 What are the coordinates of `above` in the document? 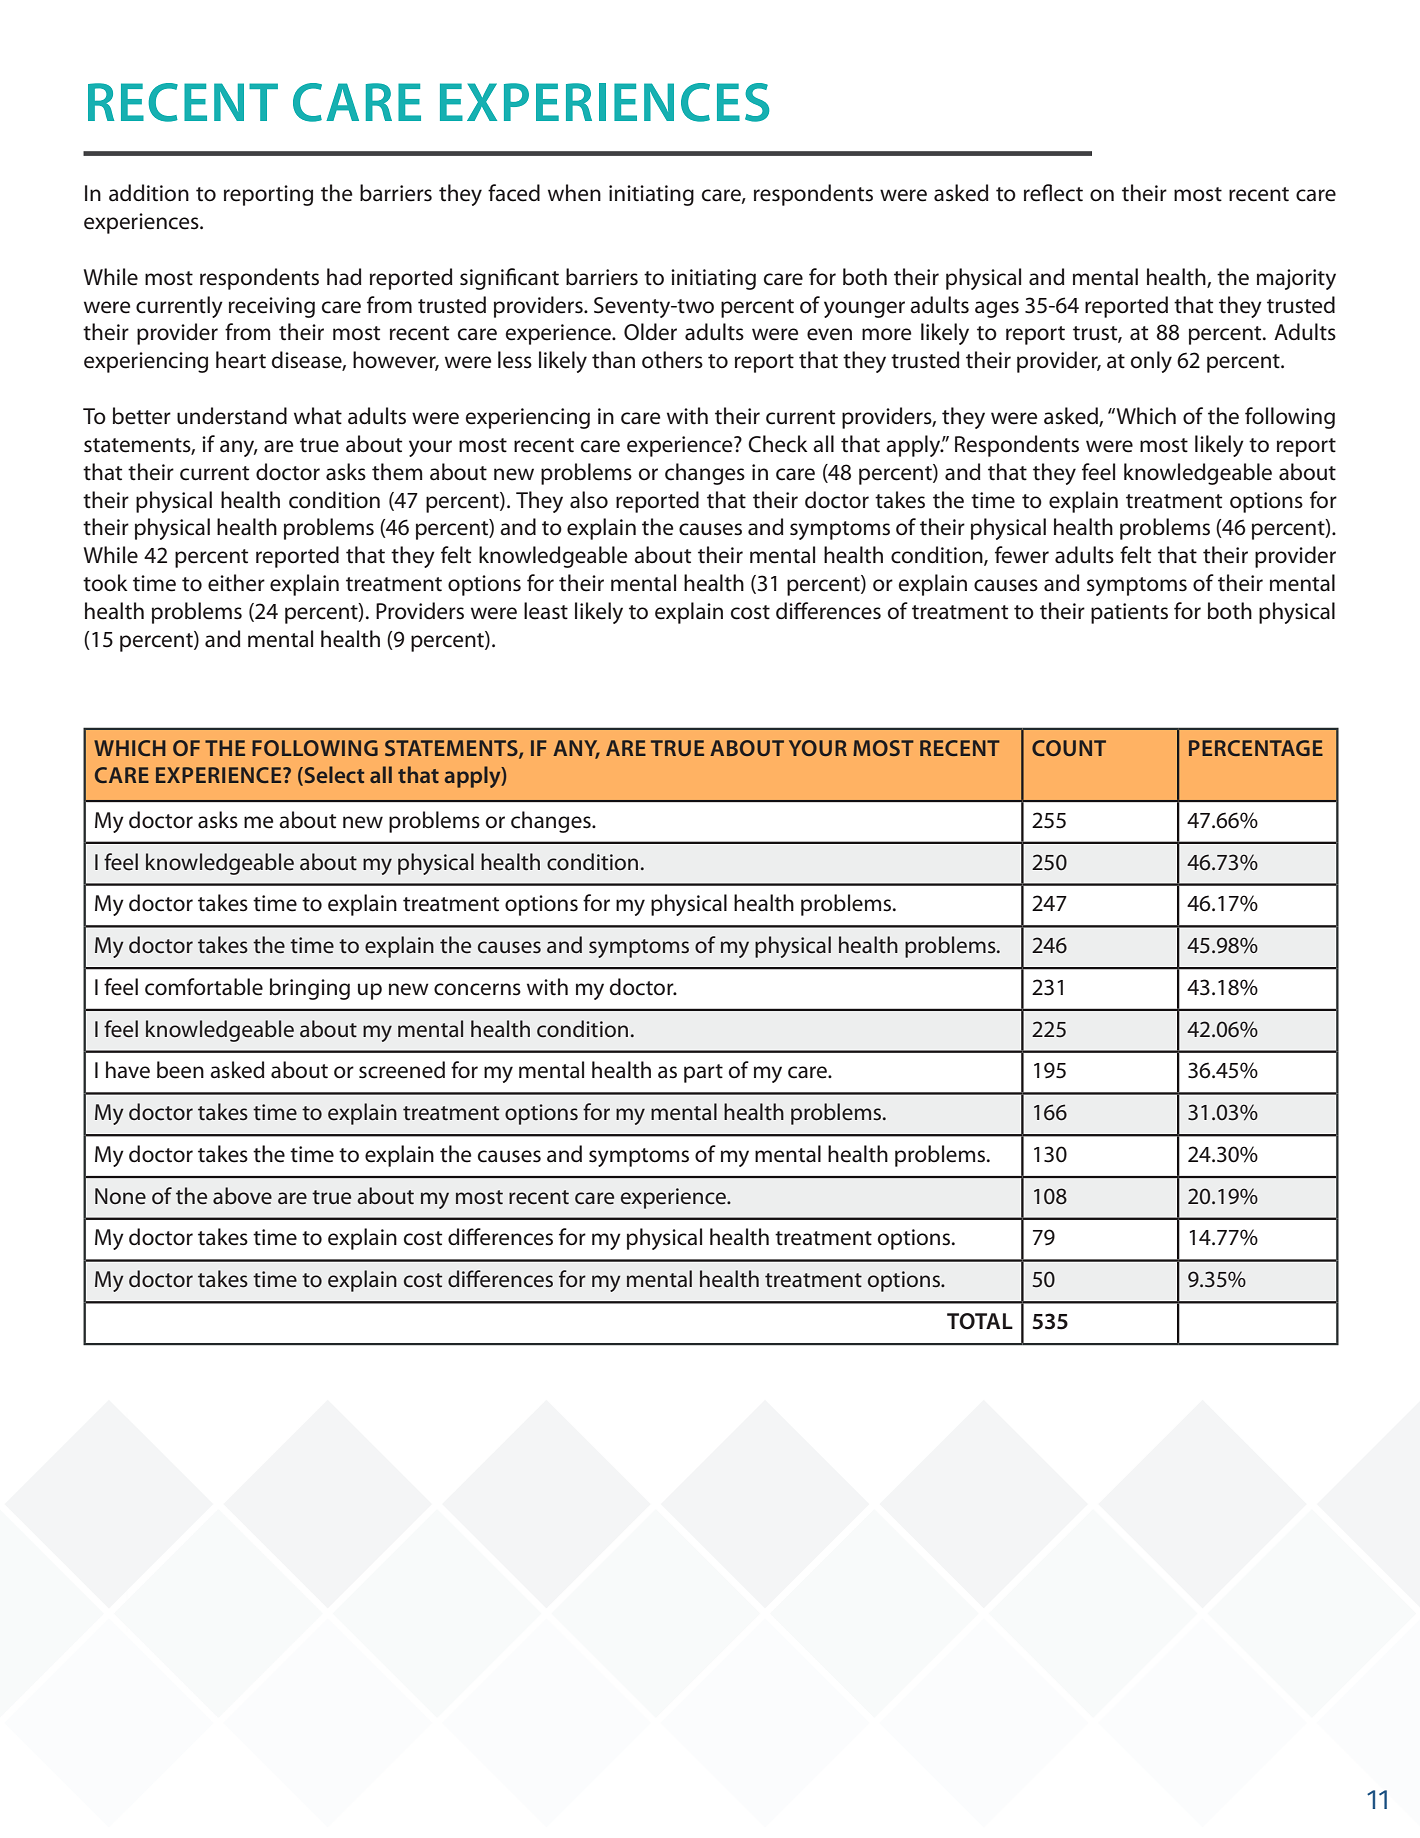 It's located at (242, 1196).
